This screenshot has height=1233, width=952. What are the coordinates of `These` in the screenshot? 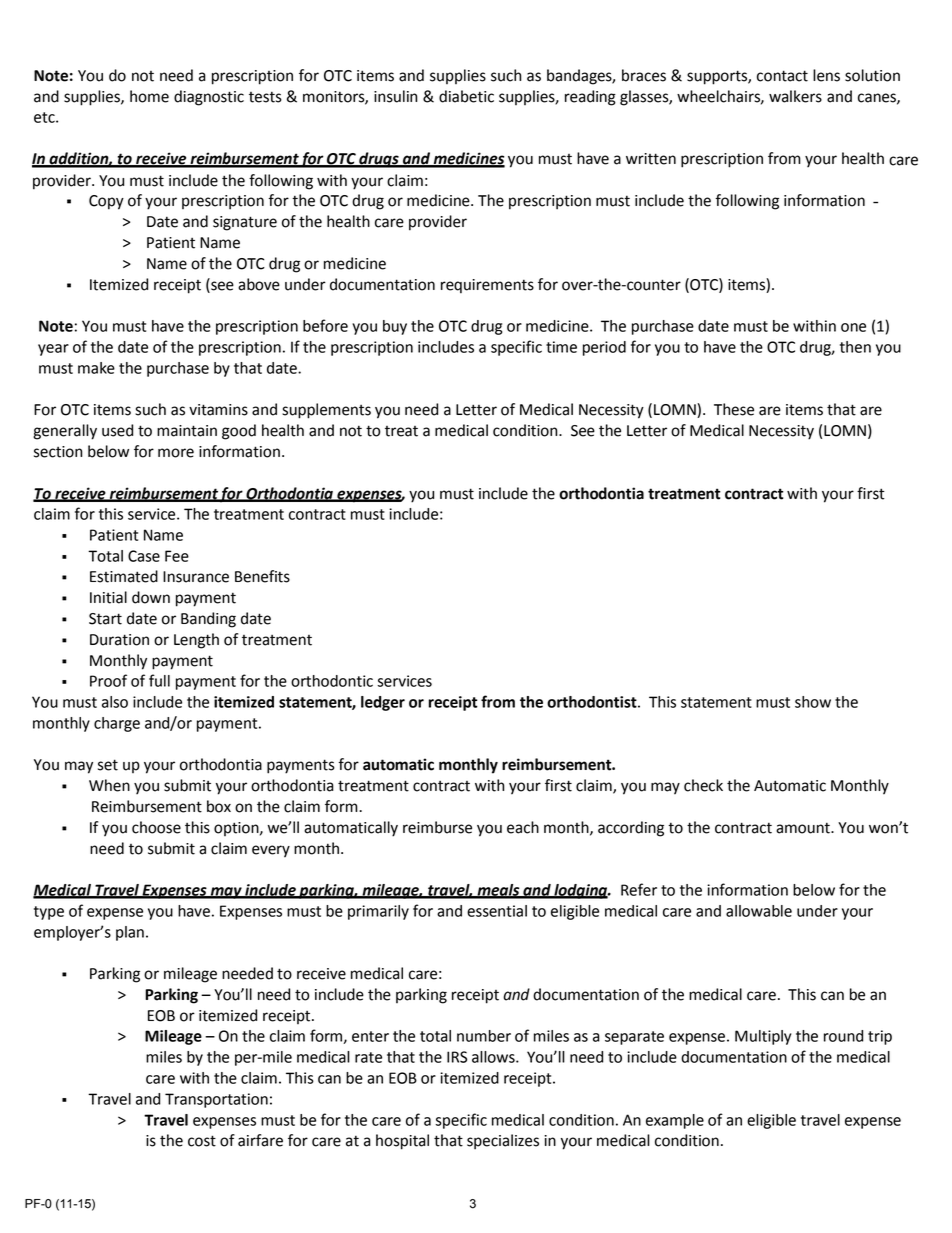 It's located at (734, 409).
